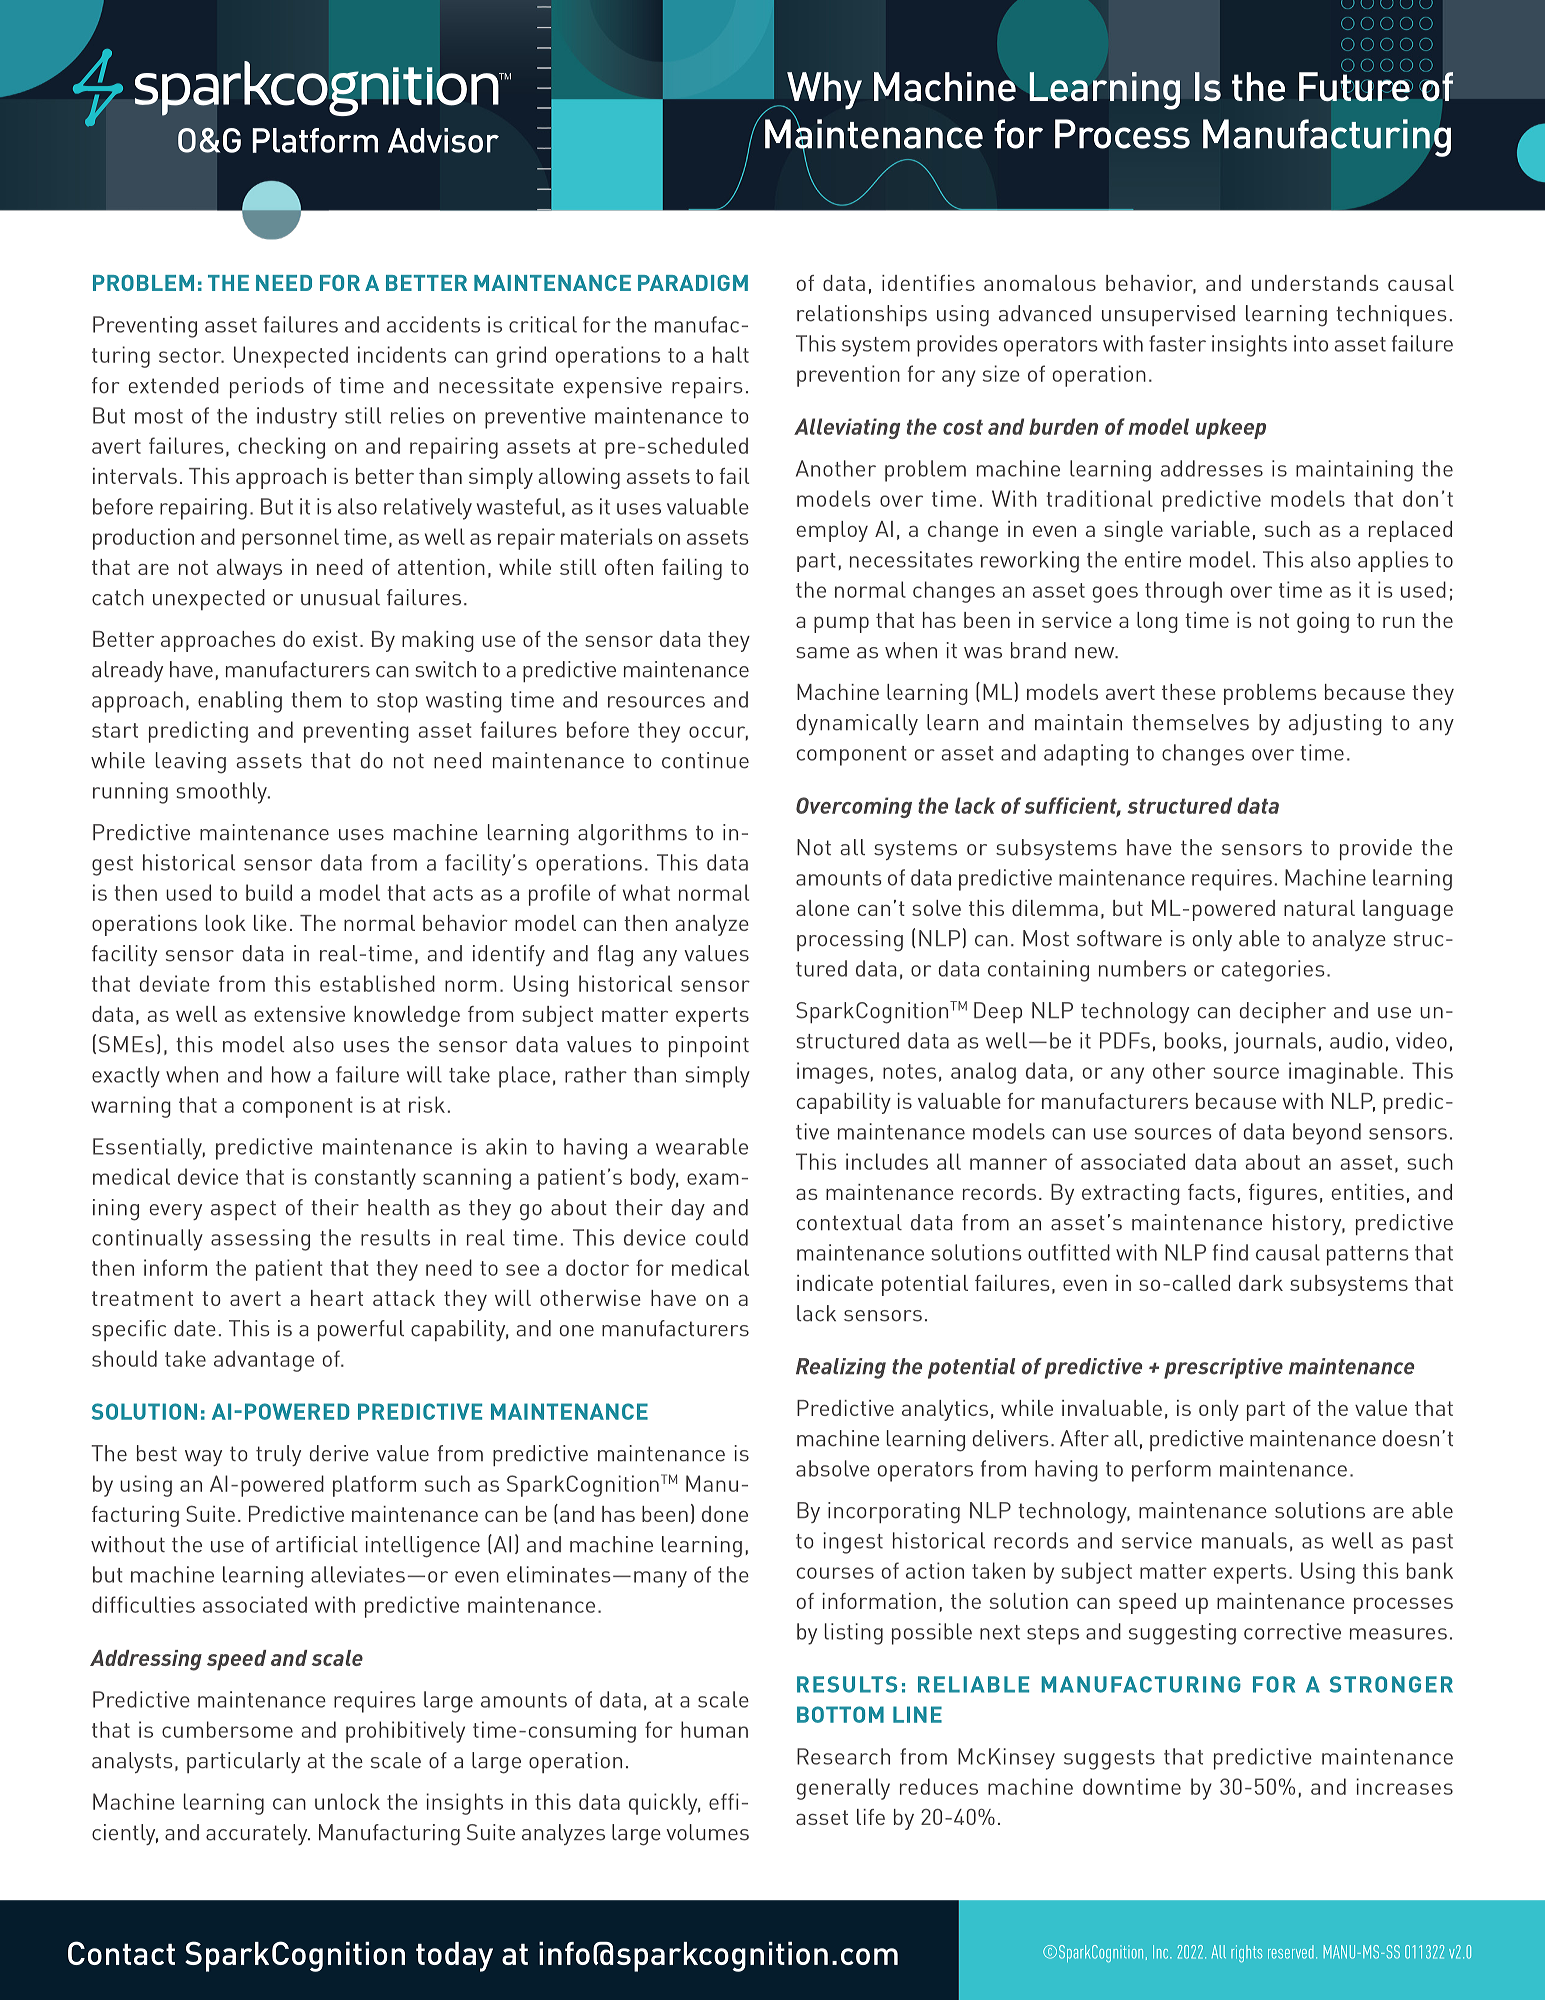 The image size is (1545, 2000). Describe the element at coordinates (433, 324) in the screenshot. I see `accidents` at that location.
